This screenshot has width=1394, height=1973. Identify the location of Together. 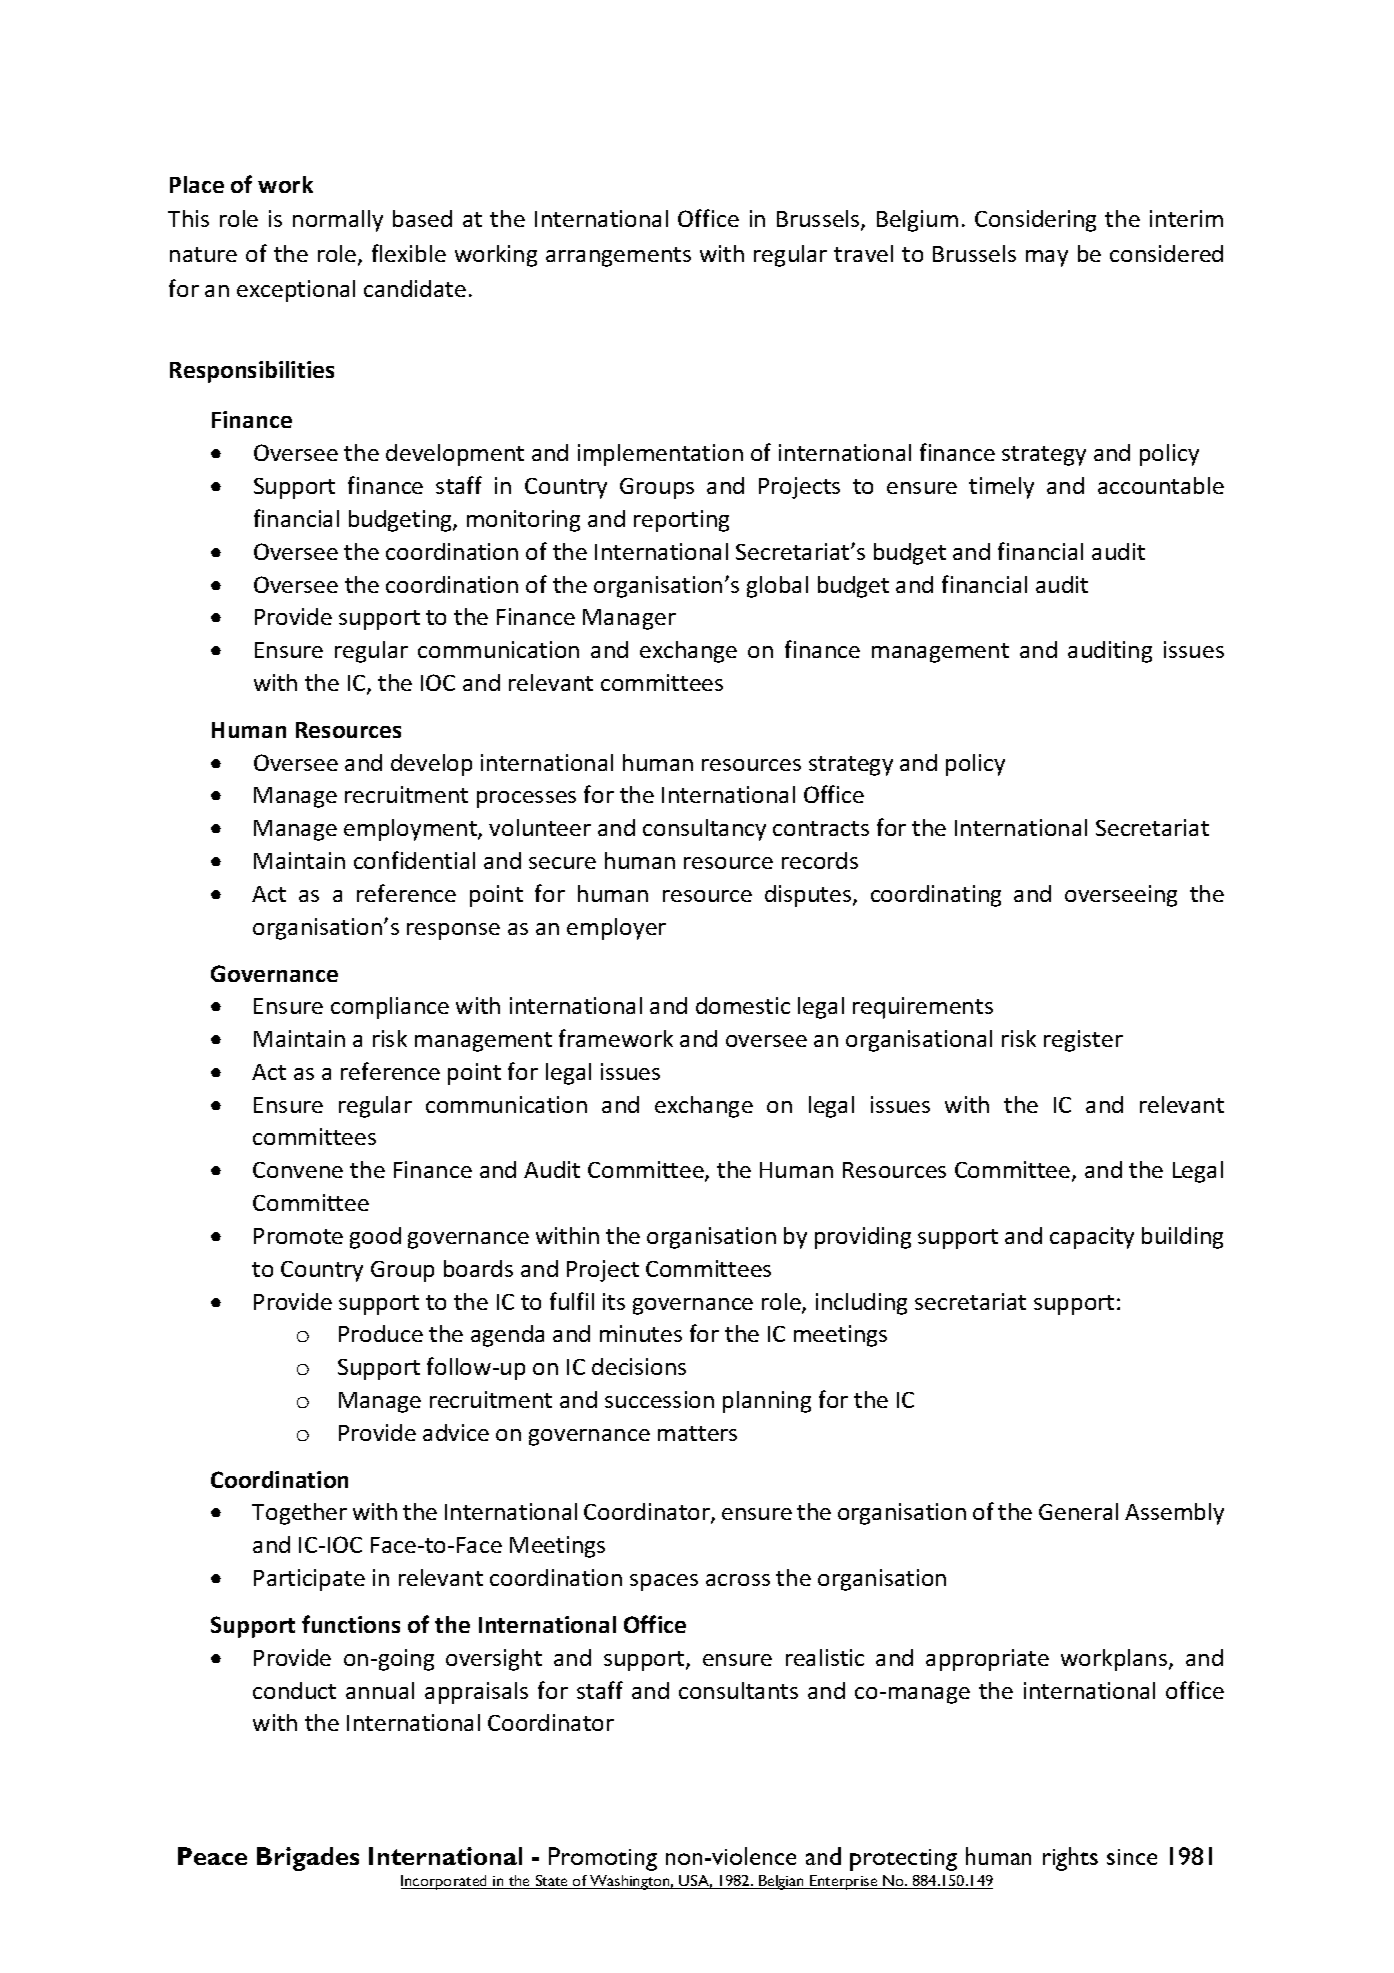
(299, 1514).
